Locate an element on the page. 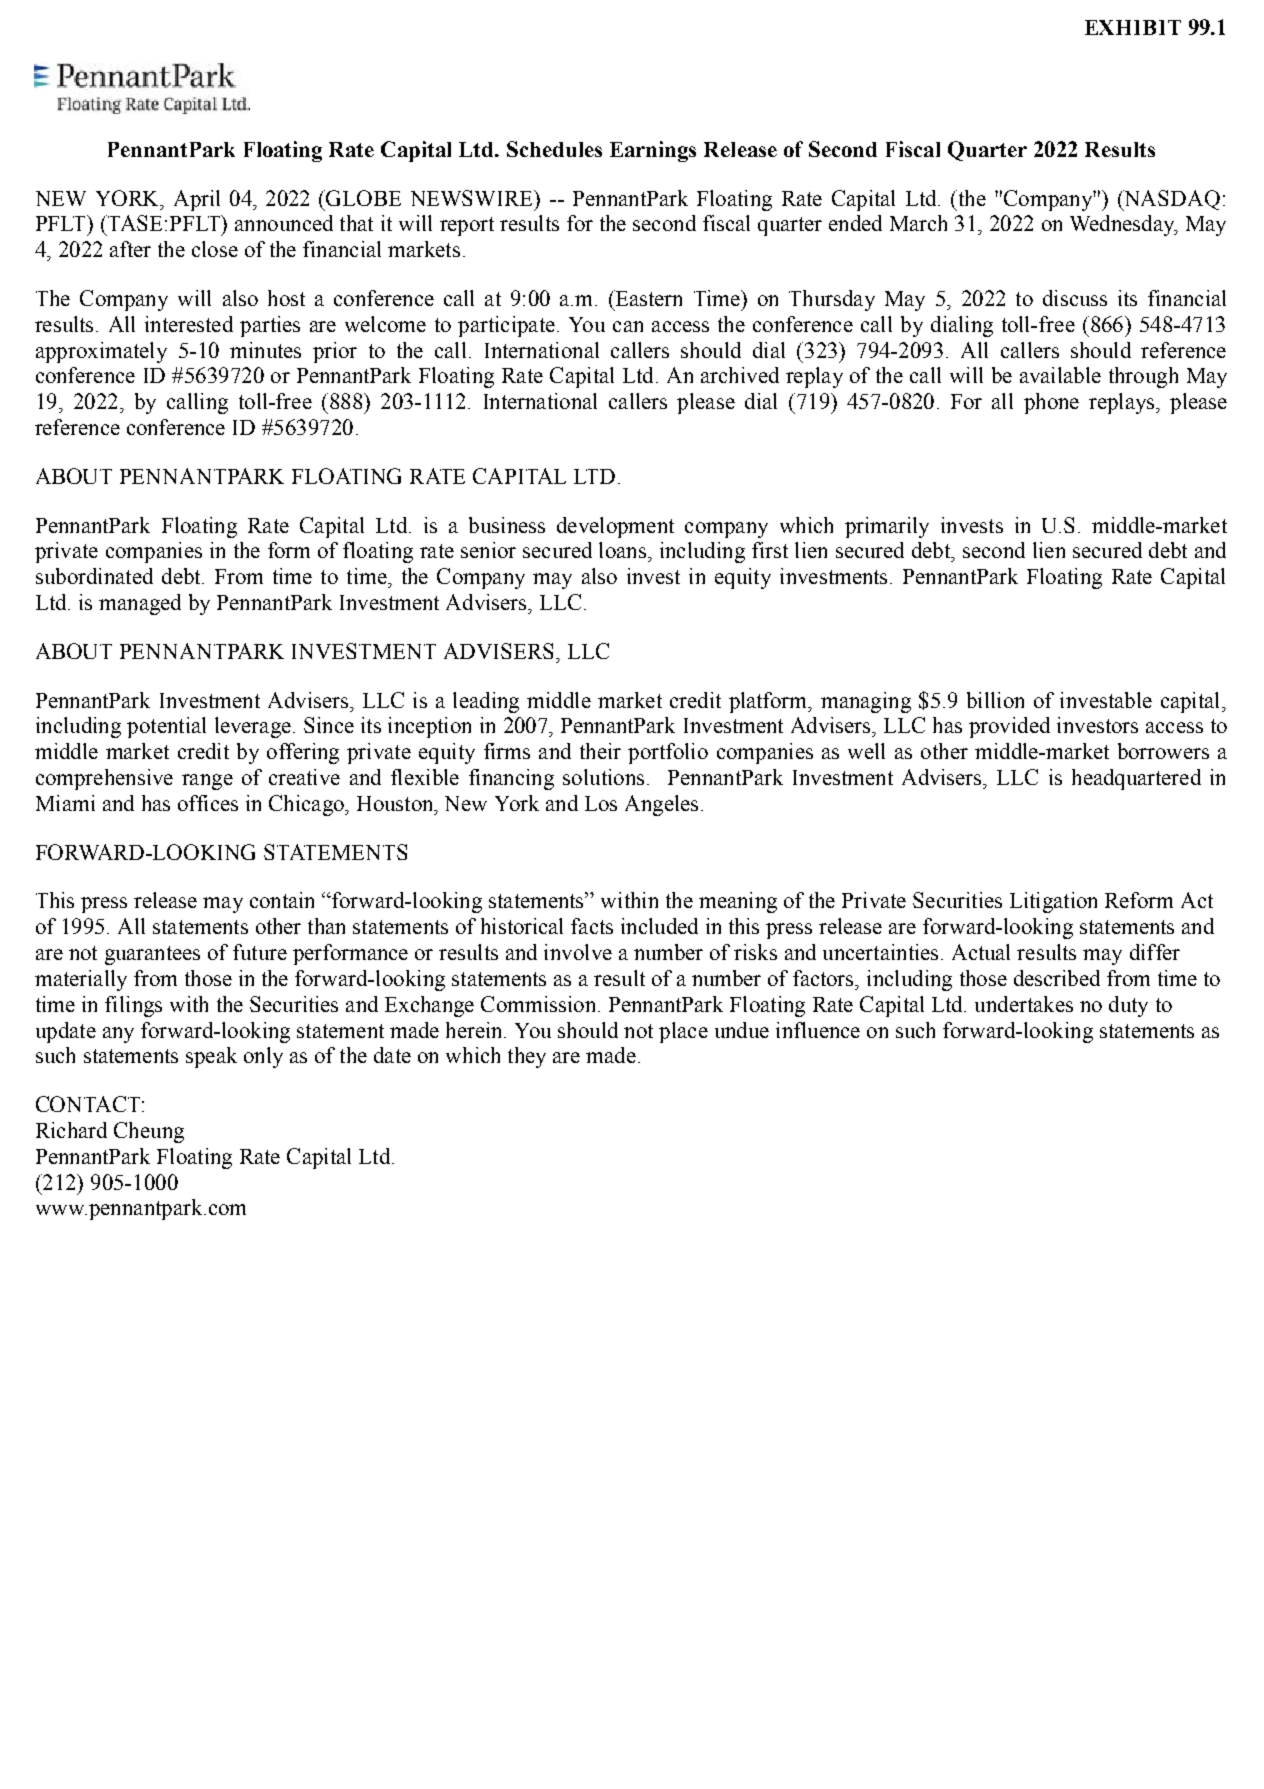 The image size is (1264, 1789). Angeles is located at coordinates (661, 805).
